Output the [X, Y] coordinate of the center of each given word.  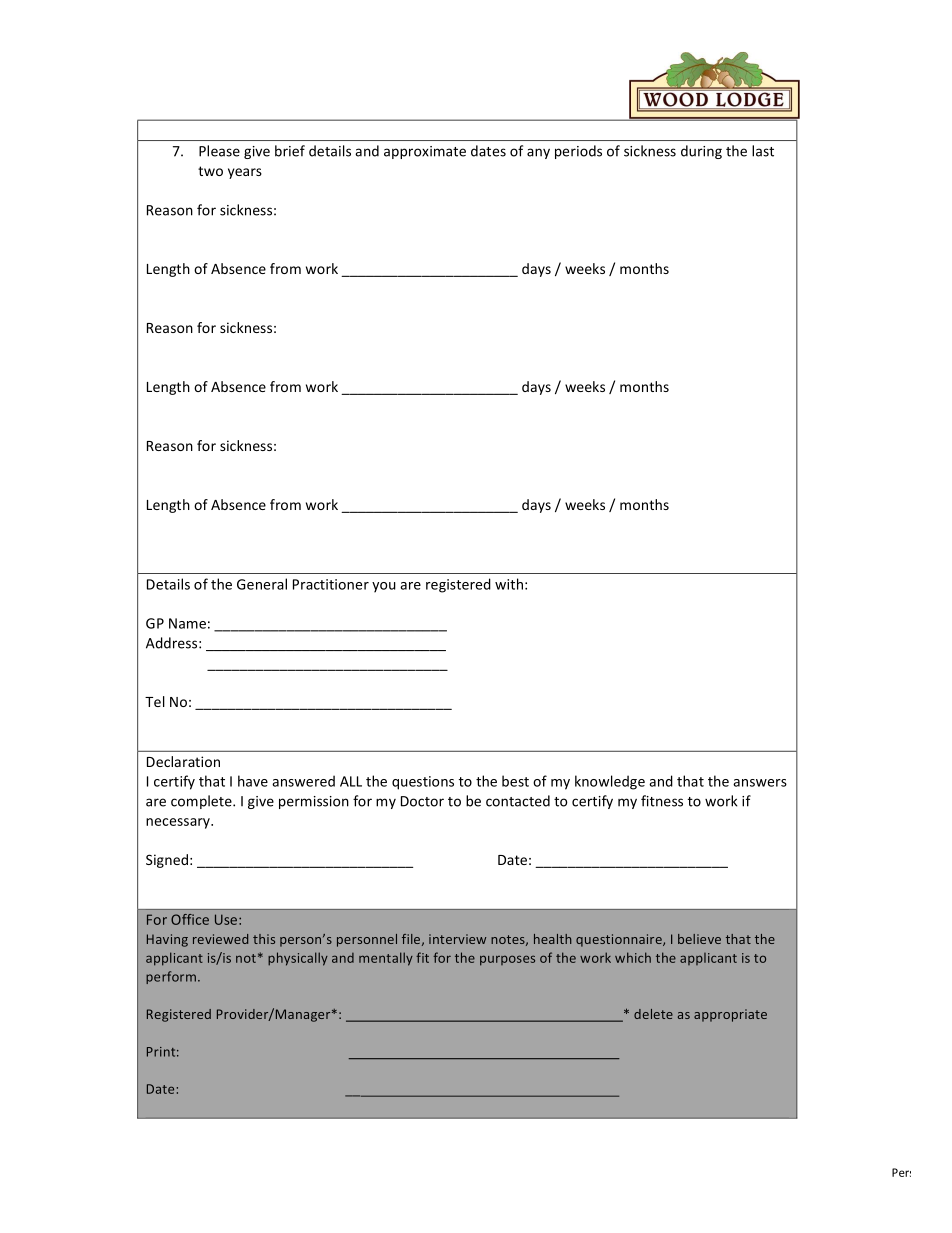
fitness [662, 801]
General [262, 584]
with [509, 584]
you [384, 587]
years [245, 173]
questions [423, 783]
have [253, 781]
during [701, 152]
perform [172, 977]
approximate [425, 152]
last [763, 151]
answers [760, 783]
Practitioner [331, 584]
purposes [507, 960]
